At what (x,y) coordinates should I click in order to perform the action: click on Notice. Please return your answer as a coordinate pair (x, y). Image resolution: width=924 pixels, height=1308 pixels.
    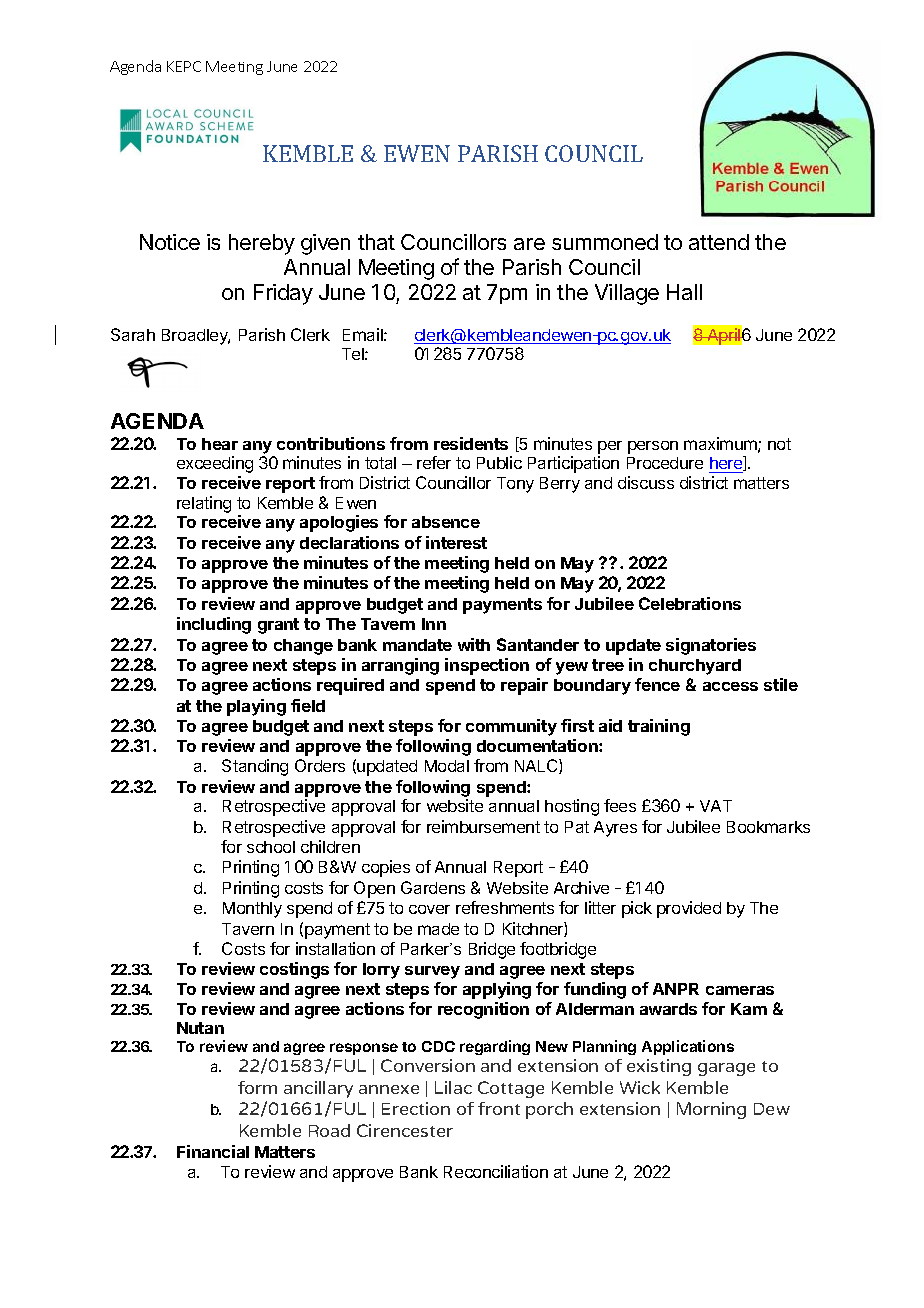
    Looking at the image, I should click on (170, 242).
